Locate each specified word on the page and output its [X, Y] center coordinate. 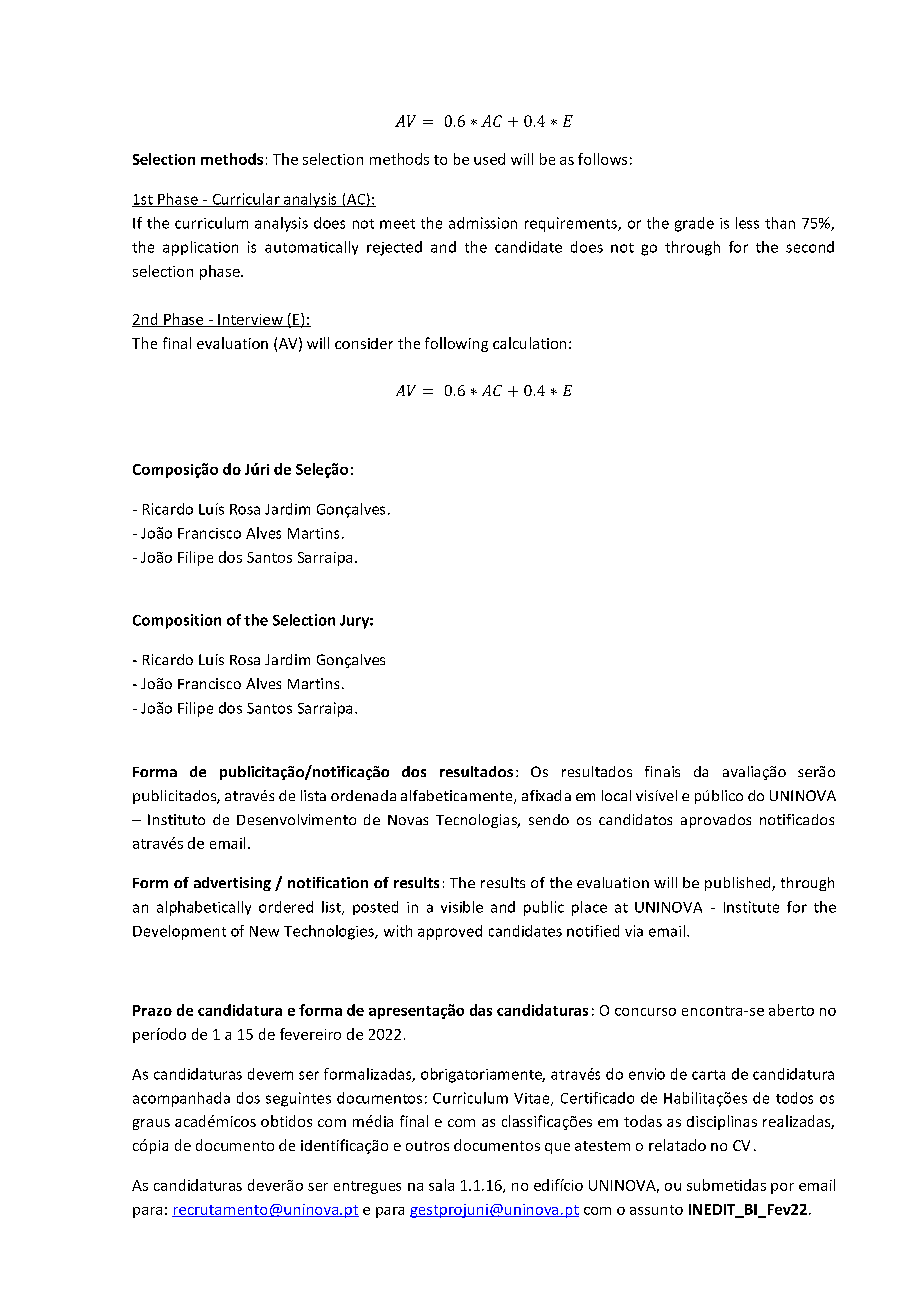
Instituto [176, 819]
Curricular [246, 200]
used [489, 159]
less [747, 223]
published [739, 884]
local [616, 795]
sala [441, 1185]
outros [427, 1146]
